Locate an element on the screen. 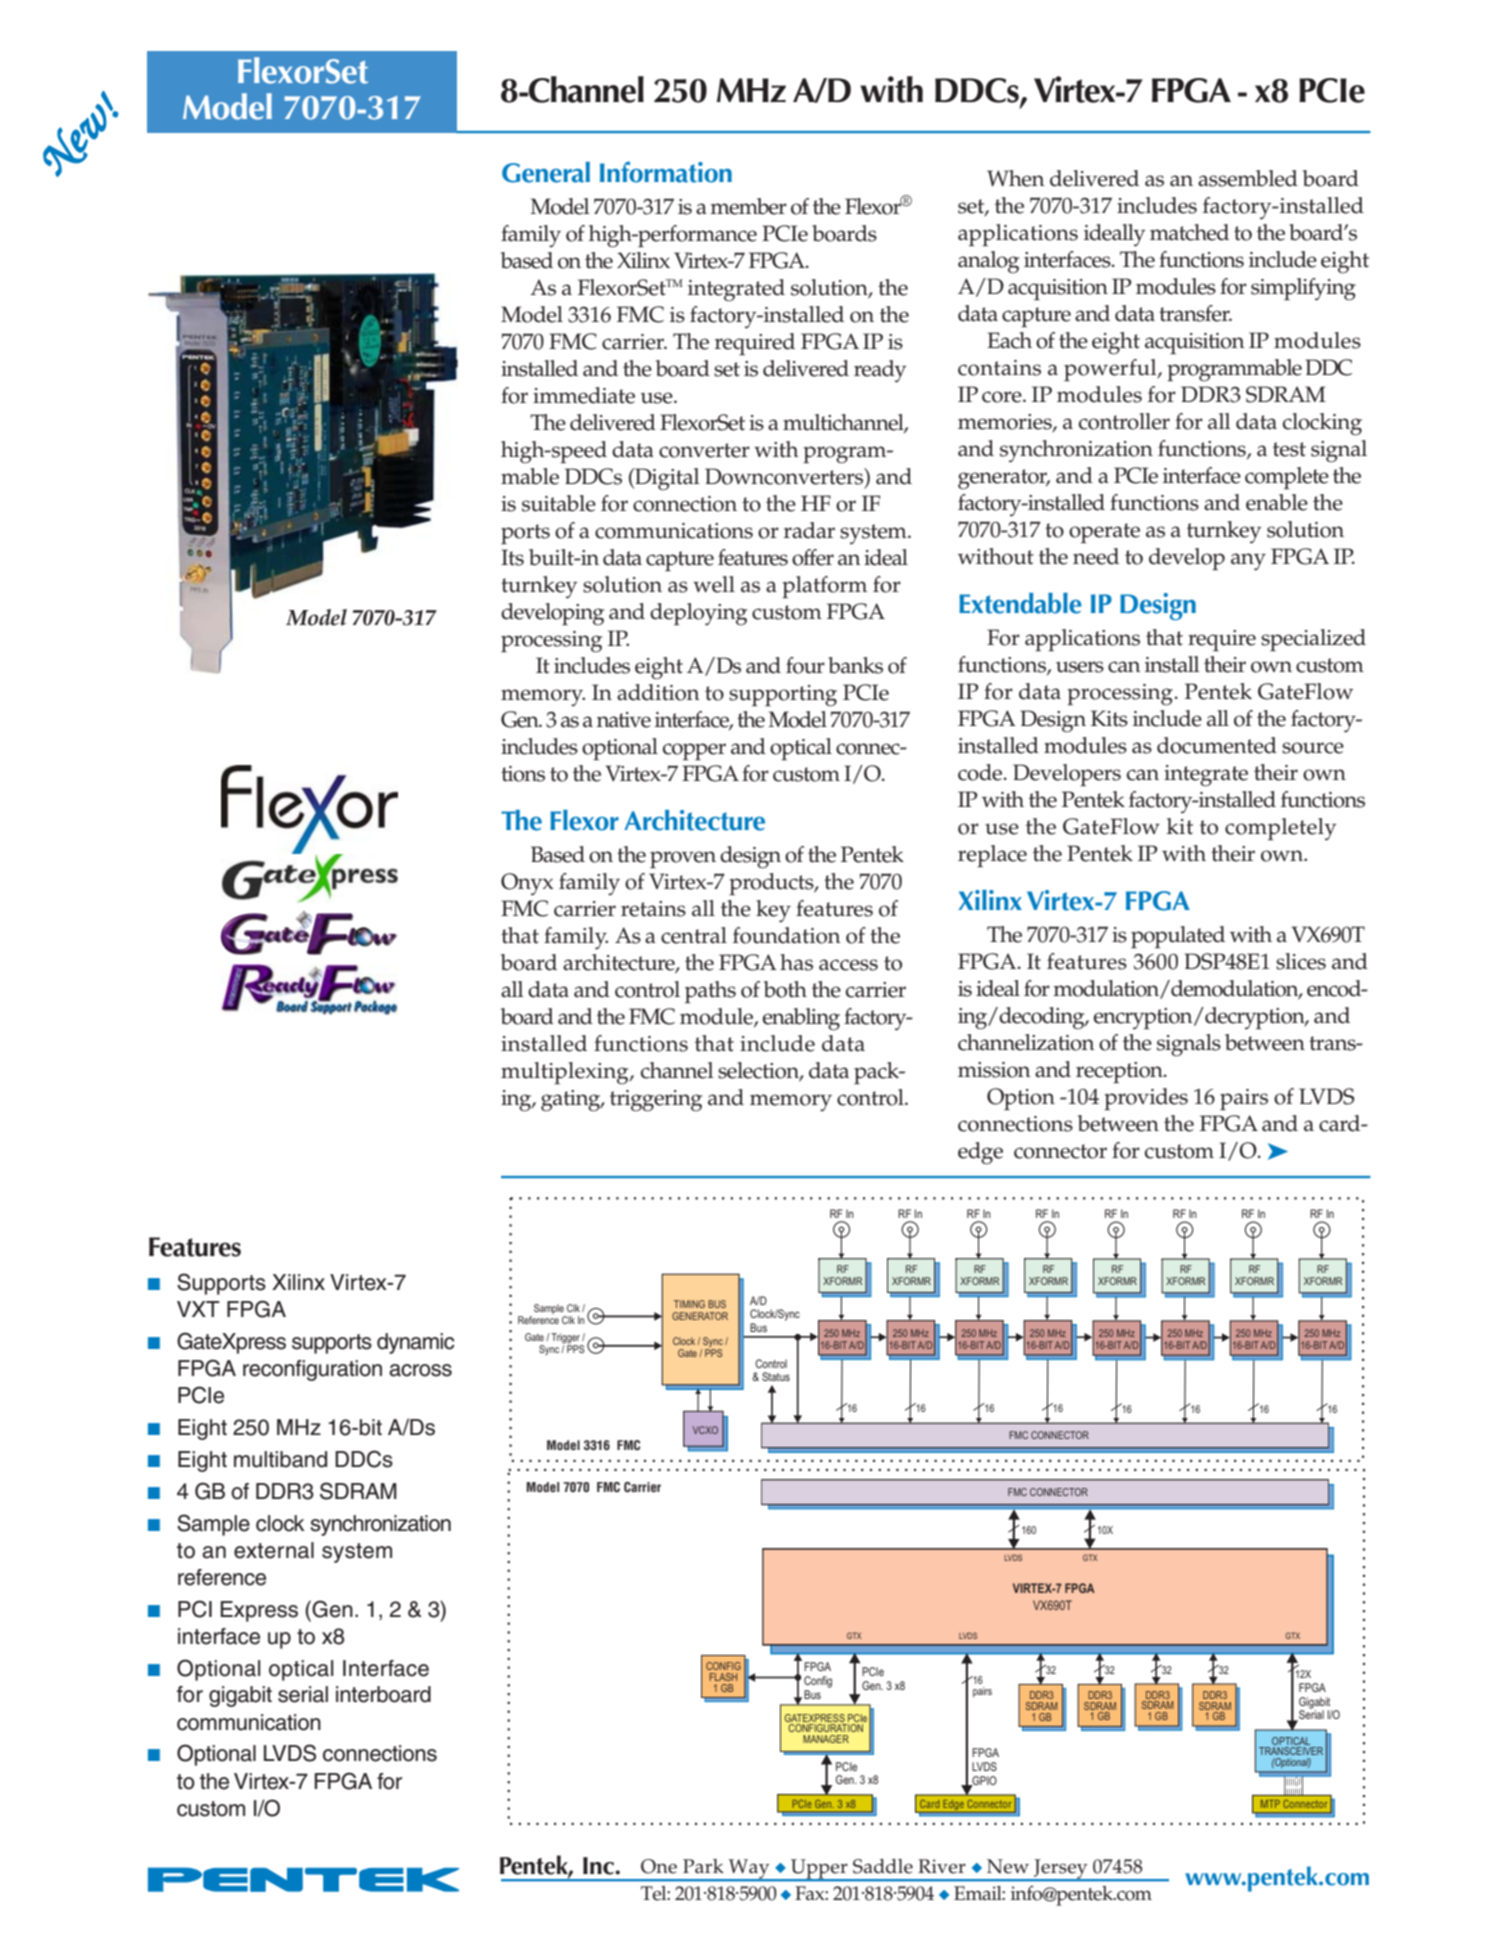 The height and width of the screenshot is (1945, 1503). General is located at coordinates (546, 172).
